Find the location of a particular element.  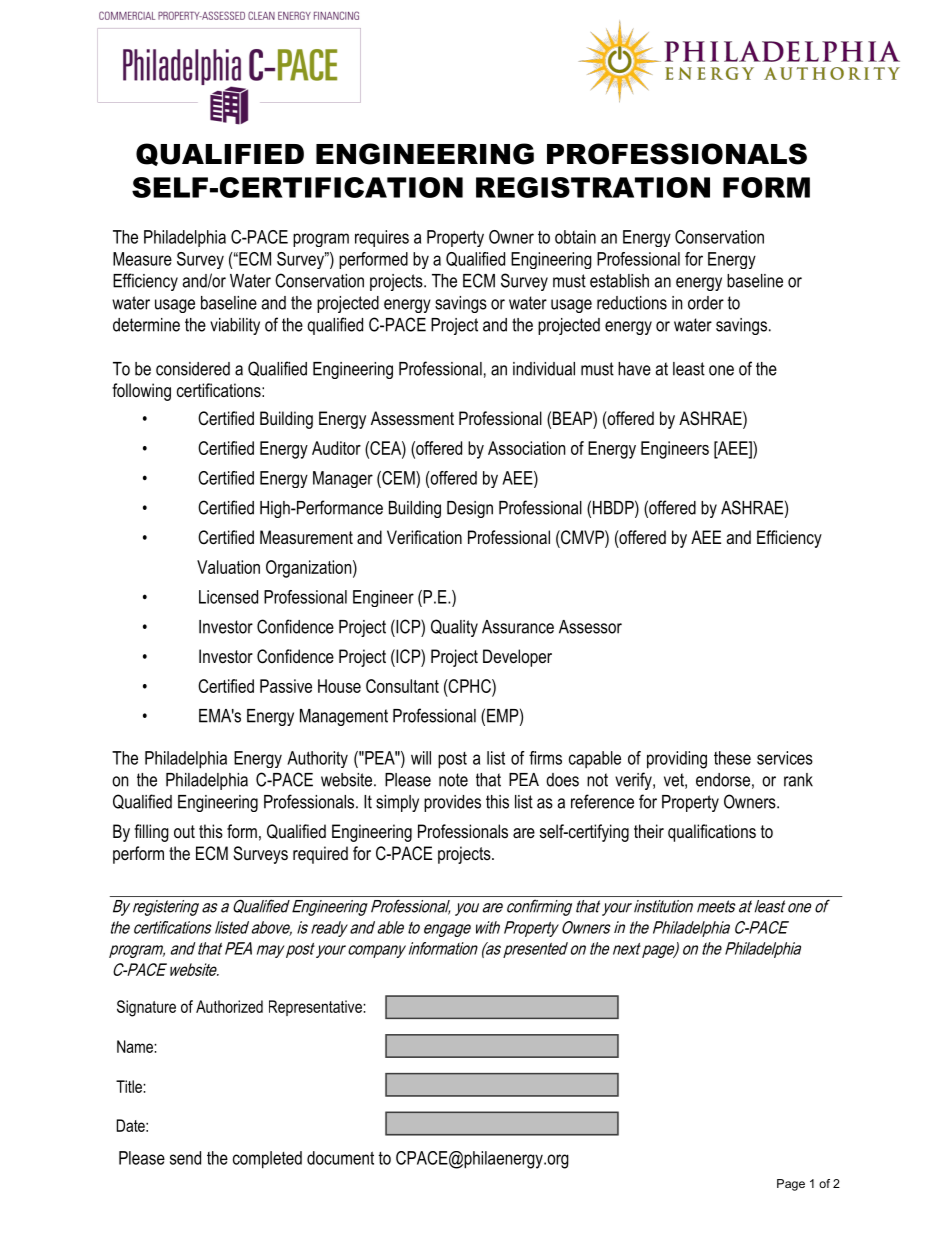

Association is located at coordinates (526, 448).
